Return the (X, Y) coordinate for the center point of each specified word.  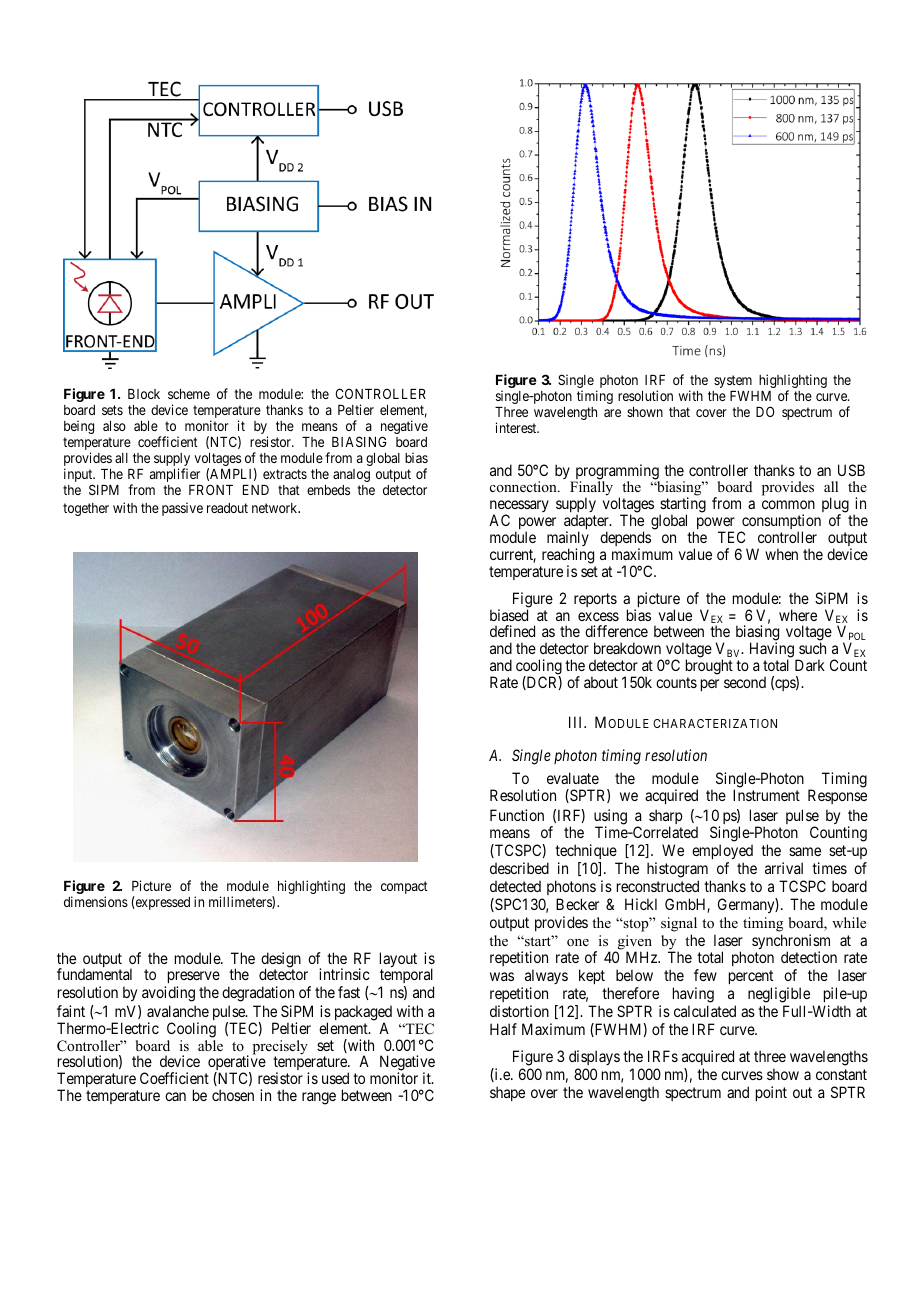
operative (236, 1064)
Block (144, 394)
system (733, 381)
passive (182, 509)
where (798, 615)
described (519, 868)
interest (517, 427)
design (281, 961)
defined (512, 631)
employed (722, 853)
